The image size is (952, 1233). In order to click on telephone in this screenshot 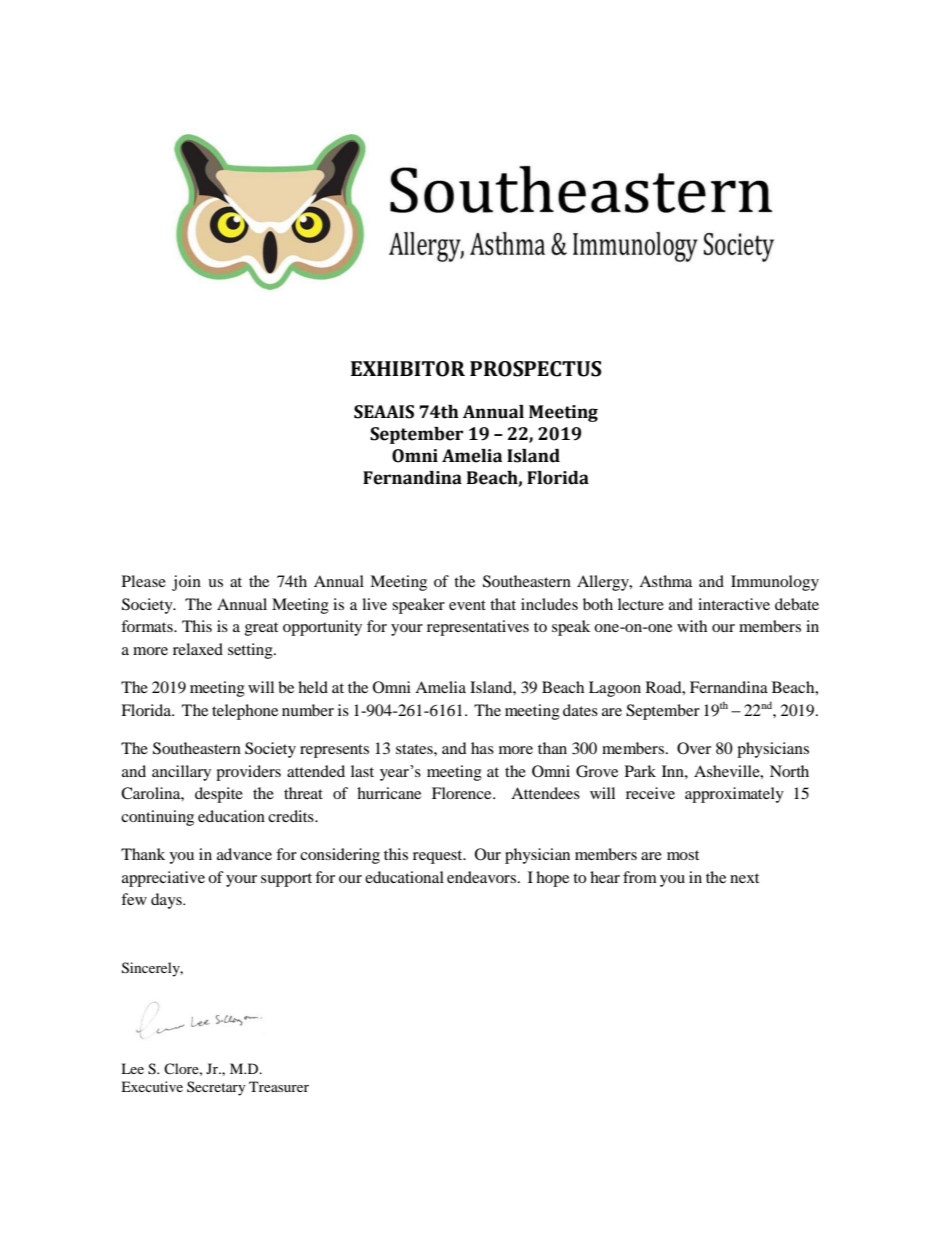, I will do `click(245, 712)`.
